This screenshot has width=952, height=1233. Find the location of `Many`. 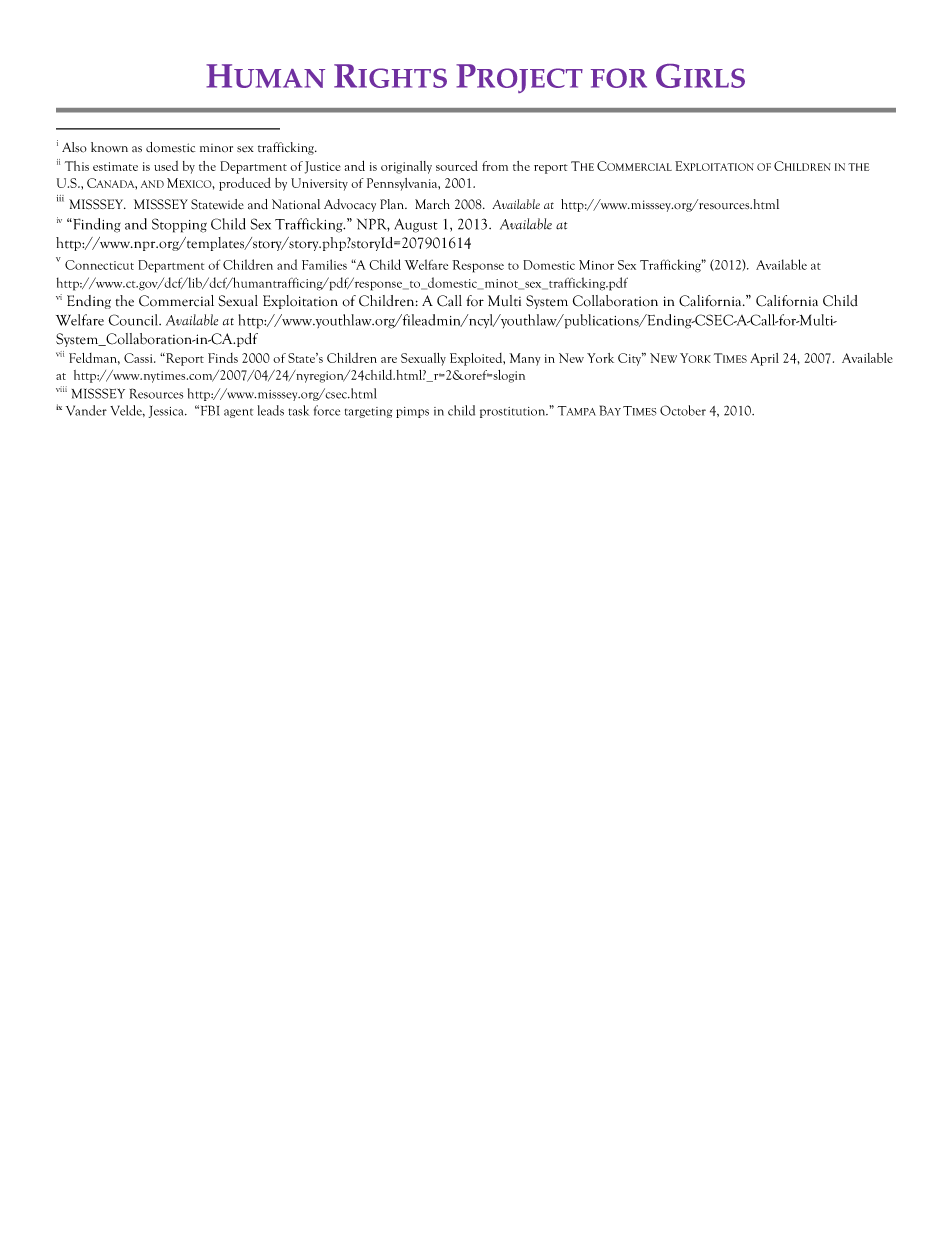

Many is located at coordinates (524, 359).
